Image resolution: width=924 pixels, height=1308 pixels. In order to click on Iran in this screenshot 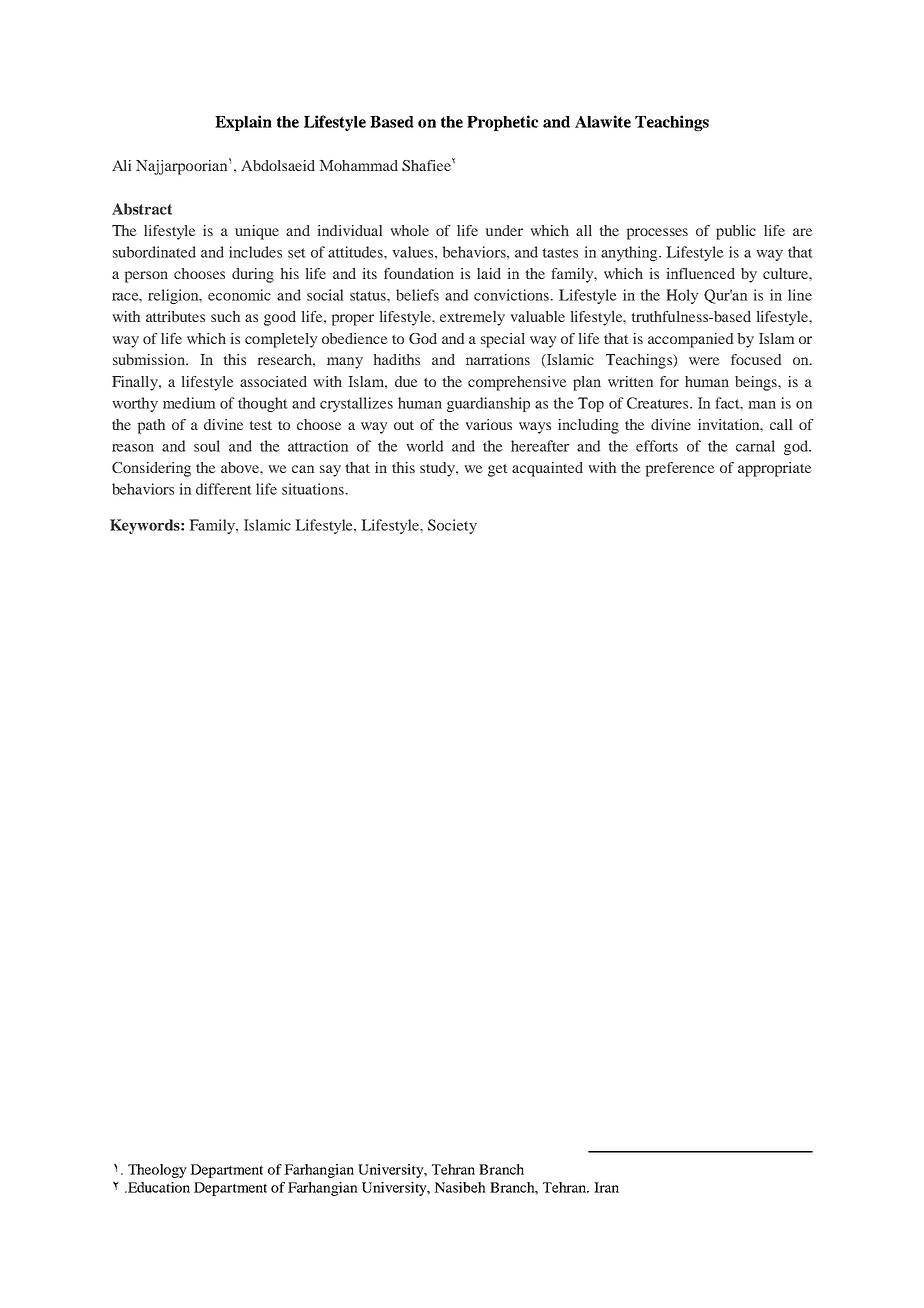, I will do `click(606, 1187)`.
